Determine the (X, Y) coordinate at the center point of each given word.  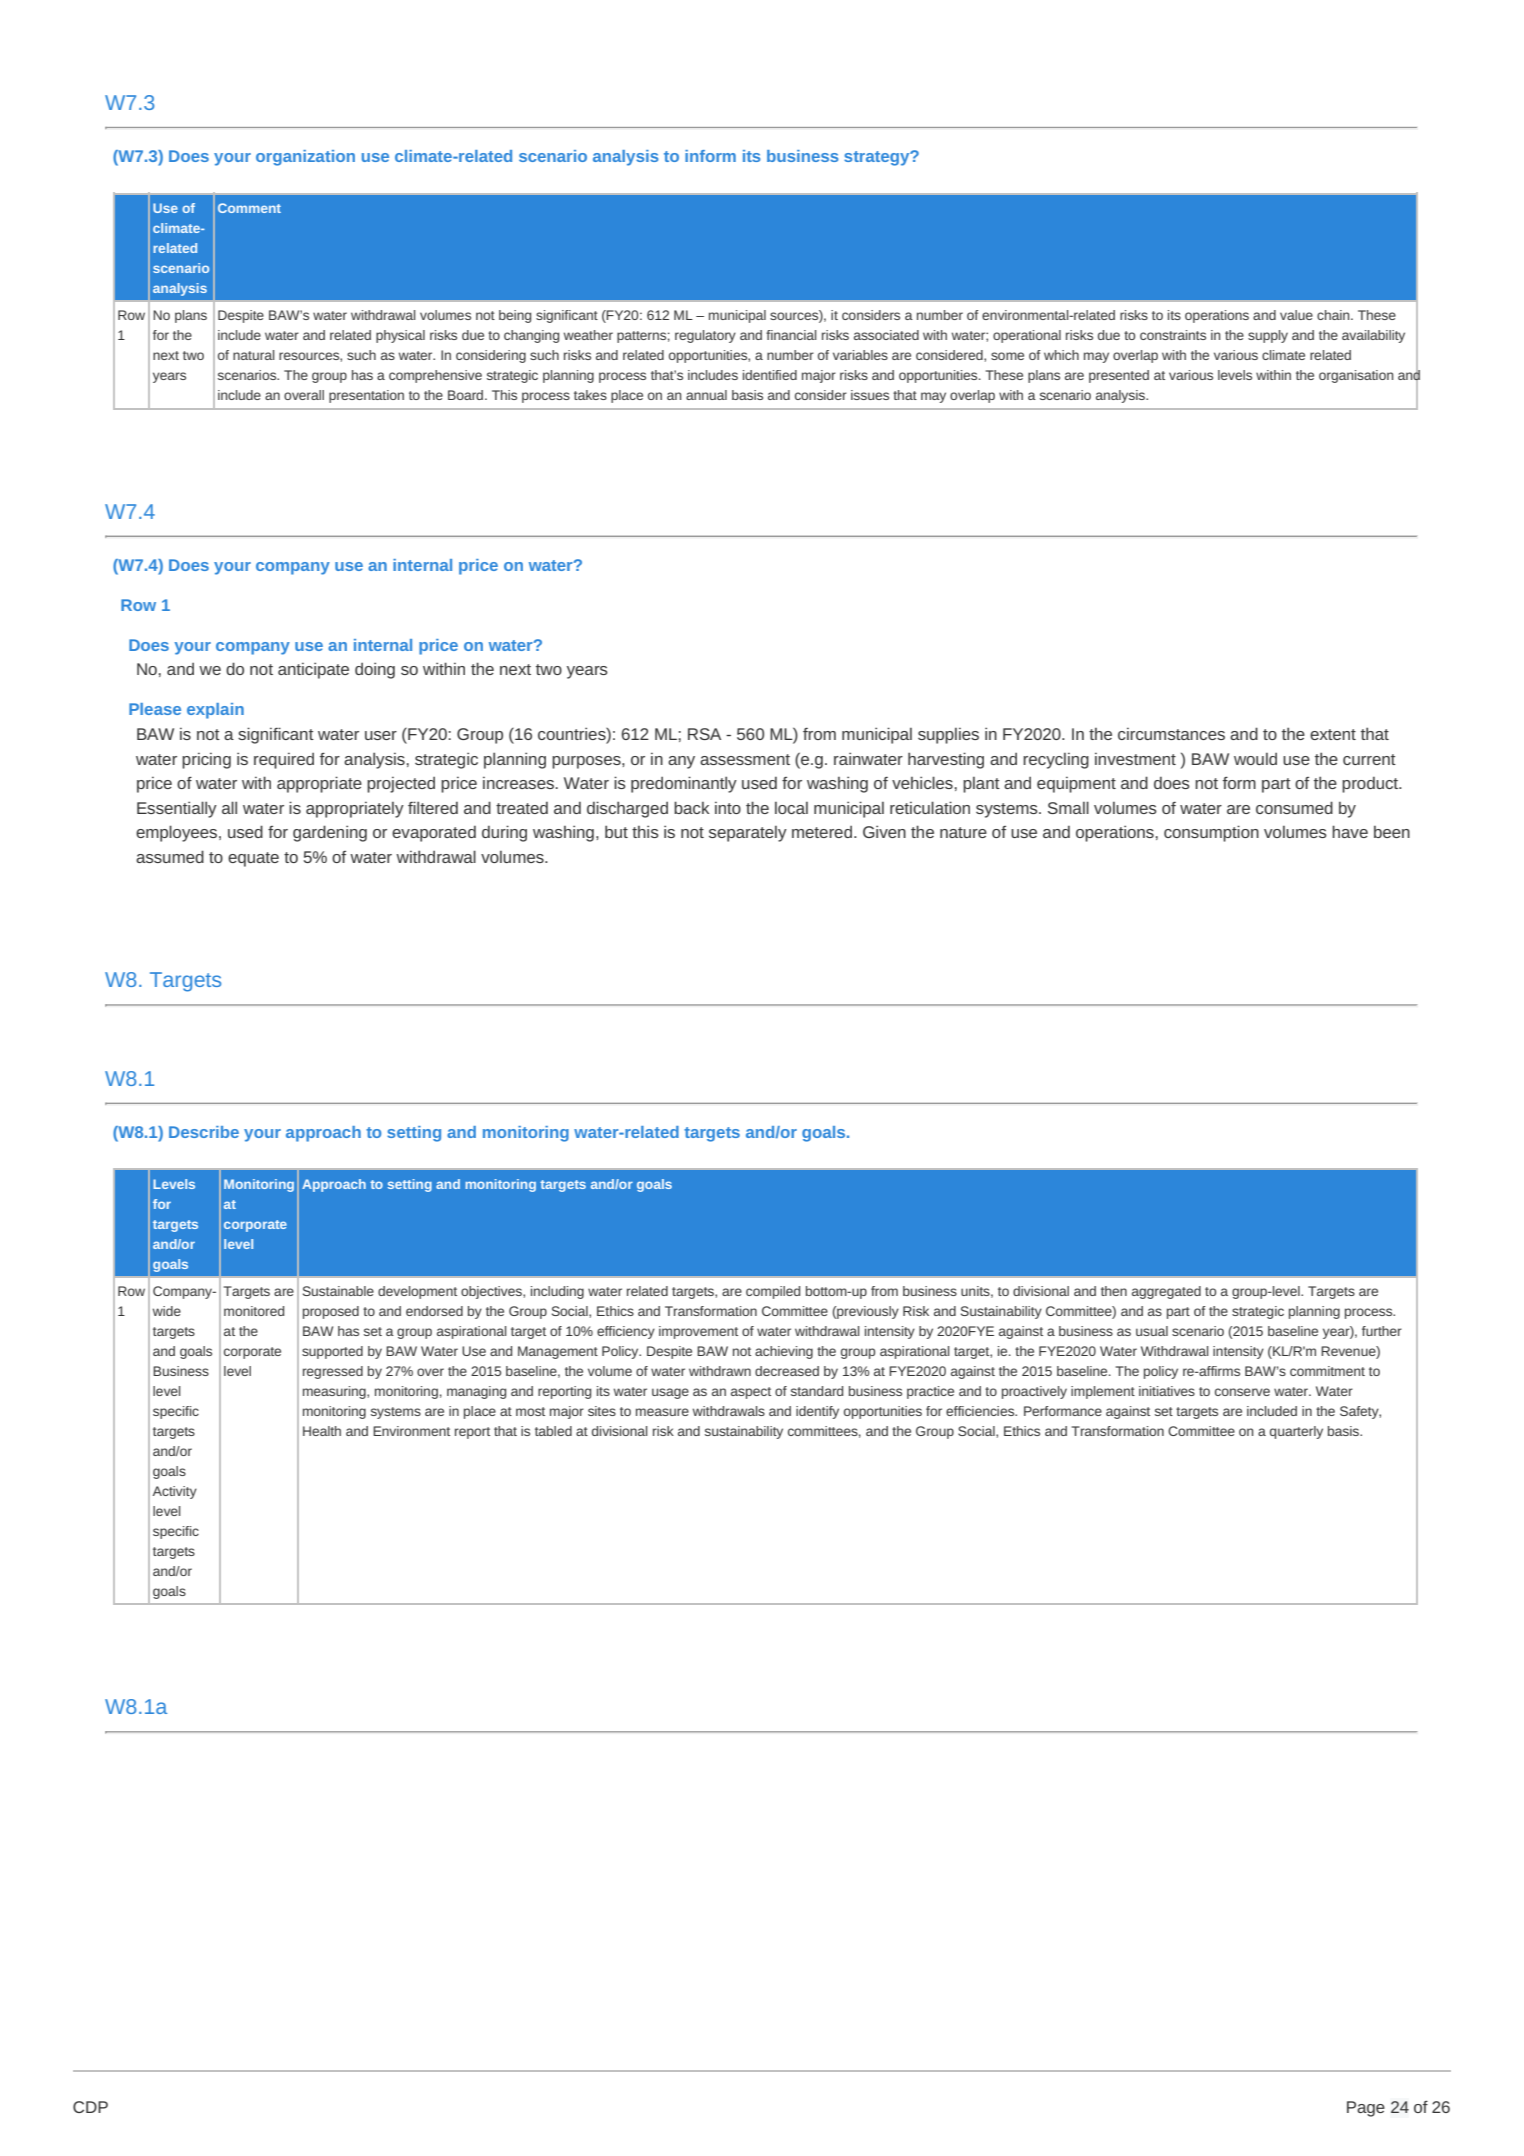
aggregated (1166, 1292)
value (1296, 315)
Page (1366, 2109)
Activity (175, 1492)
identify (817, 1412)
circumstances (1171, 734)
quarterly (1296, 1432)
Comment (249, 208)
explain (215, 711)
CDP (90, 2107)
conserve (1242, 1392)
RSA (704, 734)
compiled (773, 1292)
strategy (878, 158)
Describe (204, 1132)
